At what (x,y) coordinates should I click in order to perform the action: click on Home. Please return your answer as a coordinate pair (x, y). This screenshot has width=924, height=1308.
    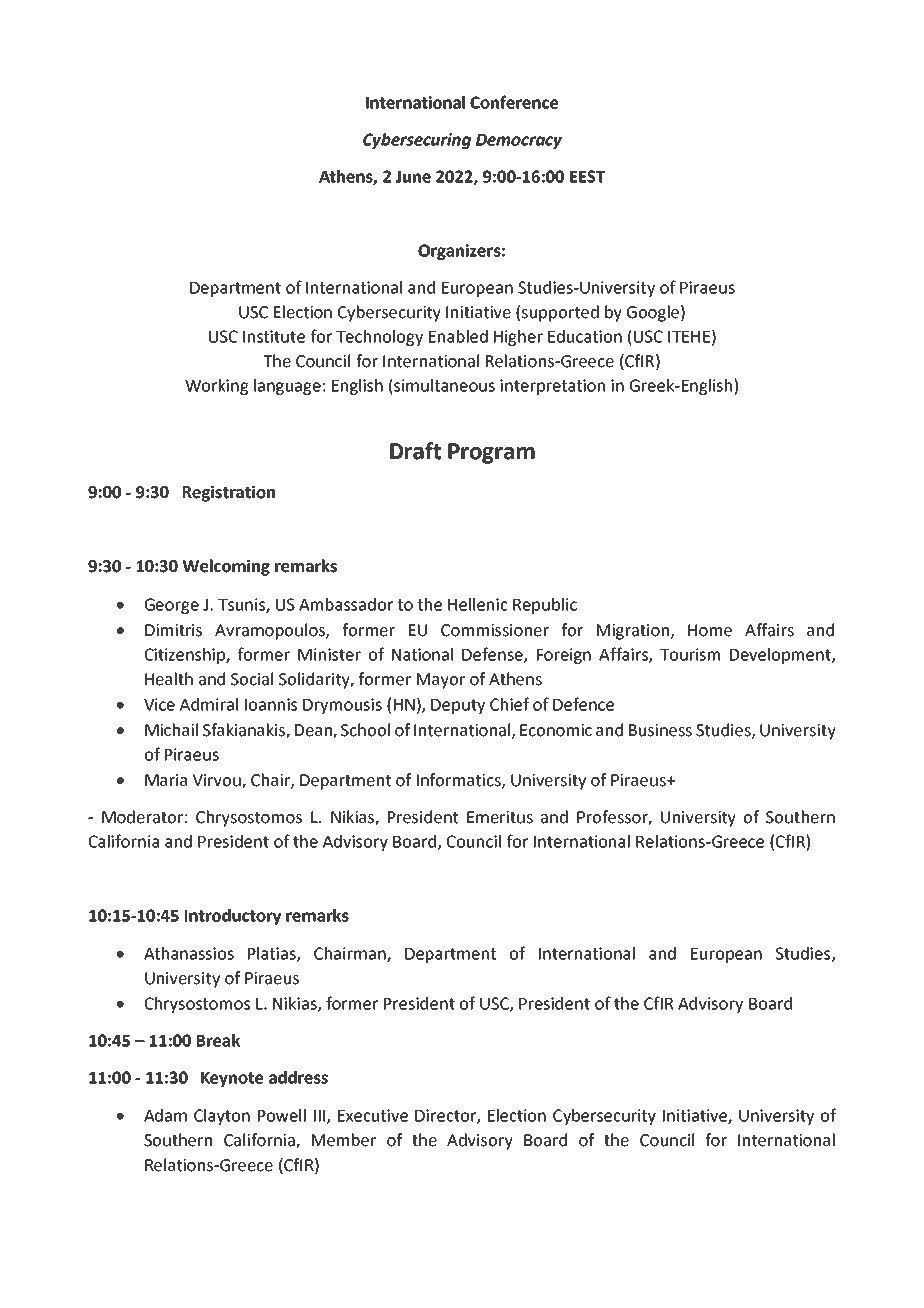
    Looking at the image, I should click on (710, 630).
